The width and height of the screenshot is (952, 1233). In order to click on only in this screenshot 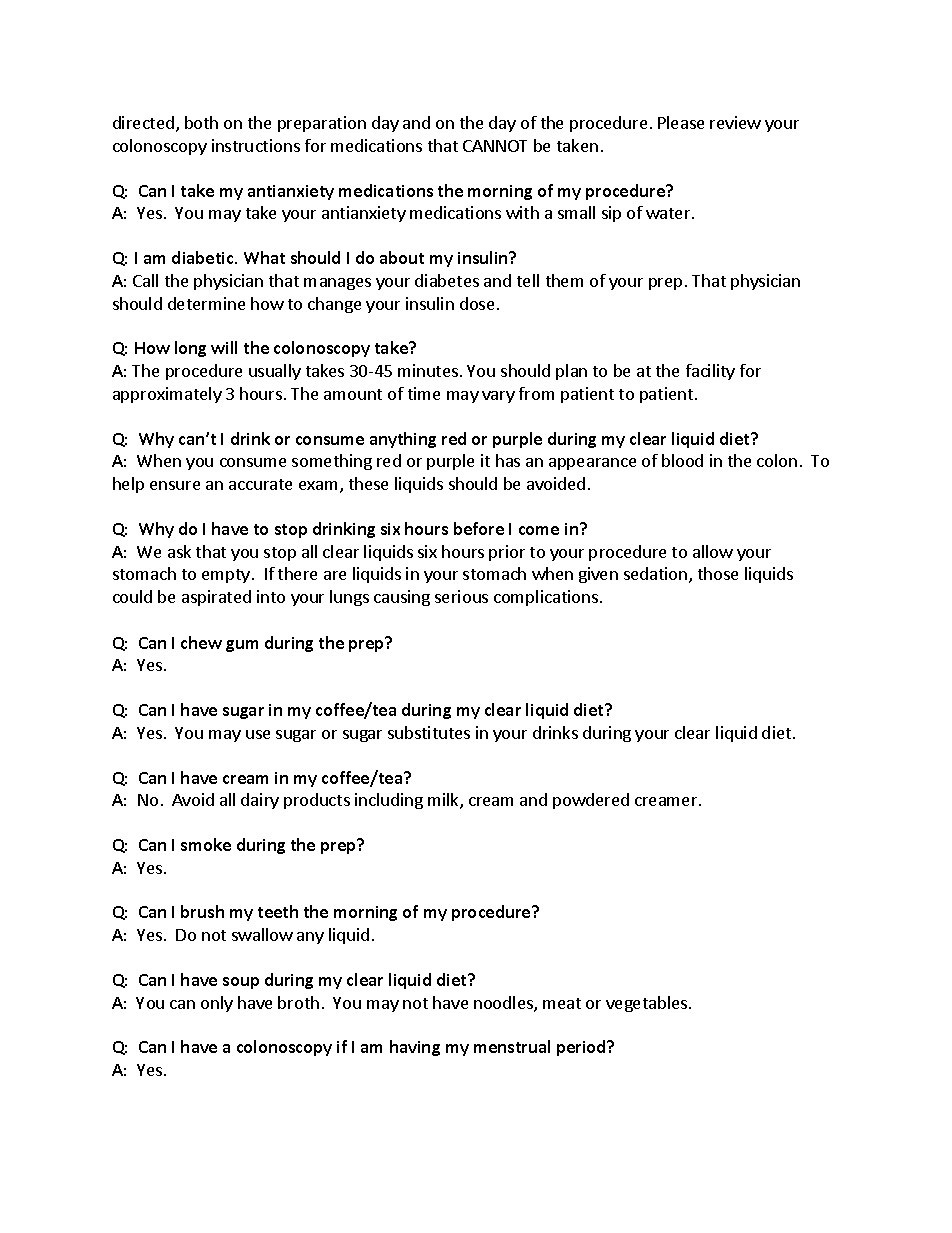, I will do `click(217, 1004)`.
